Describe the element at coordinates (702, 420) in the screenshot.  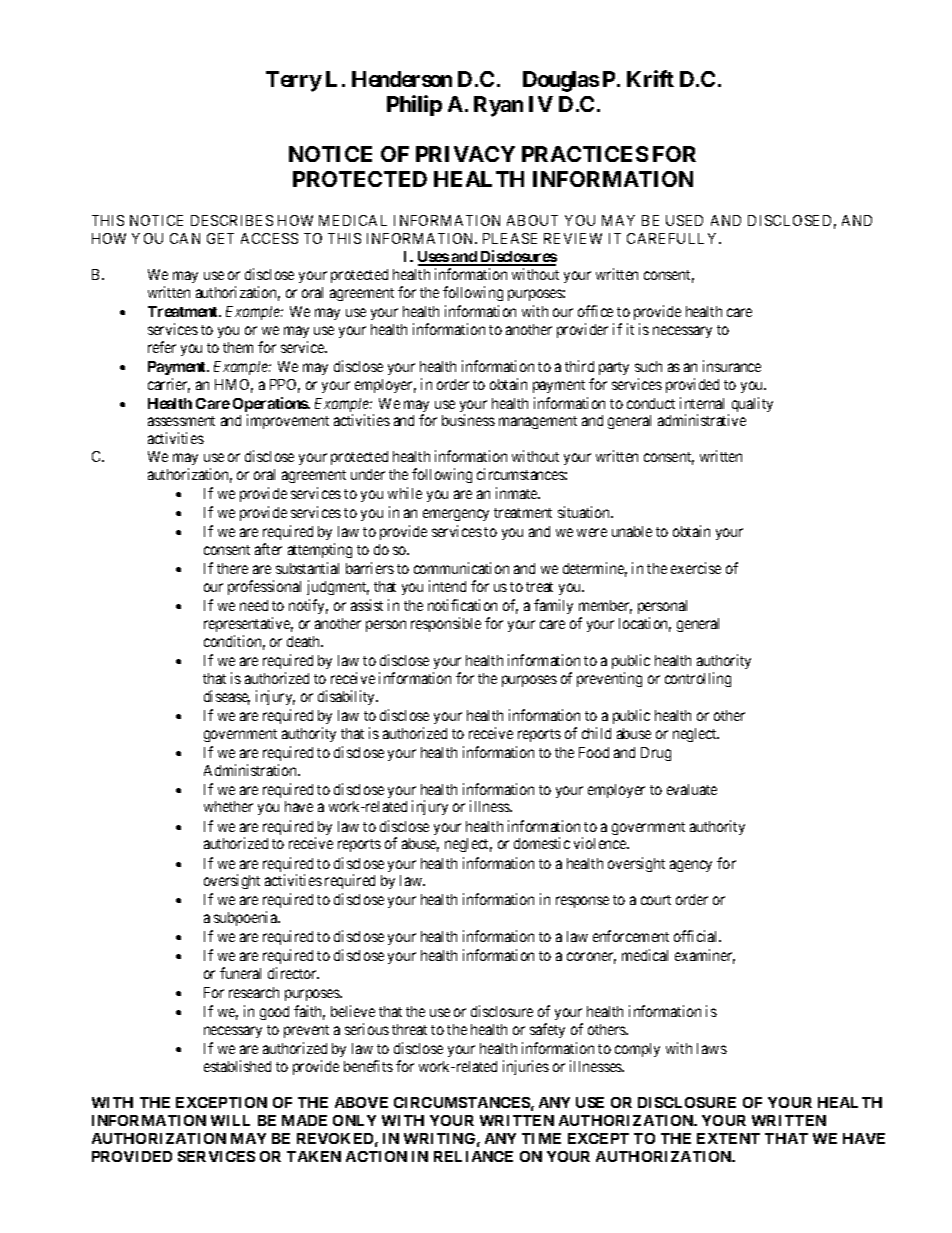
I see `administrative` at that location.
